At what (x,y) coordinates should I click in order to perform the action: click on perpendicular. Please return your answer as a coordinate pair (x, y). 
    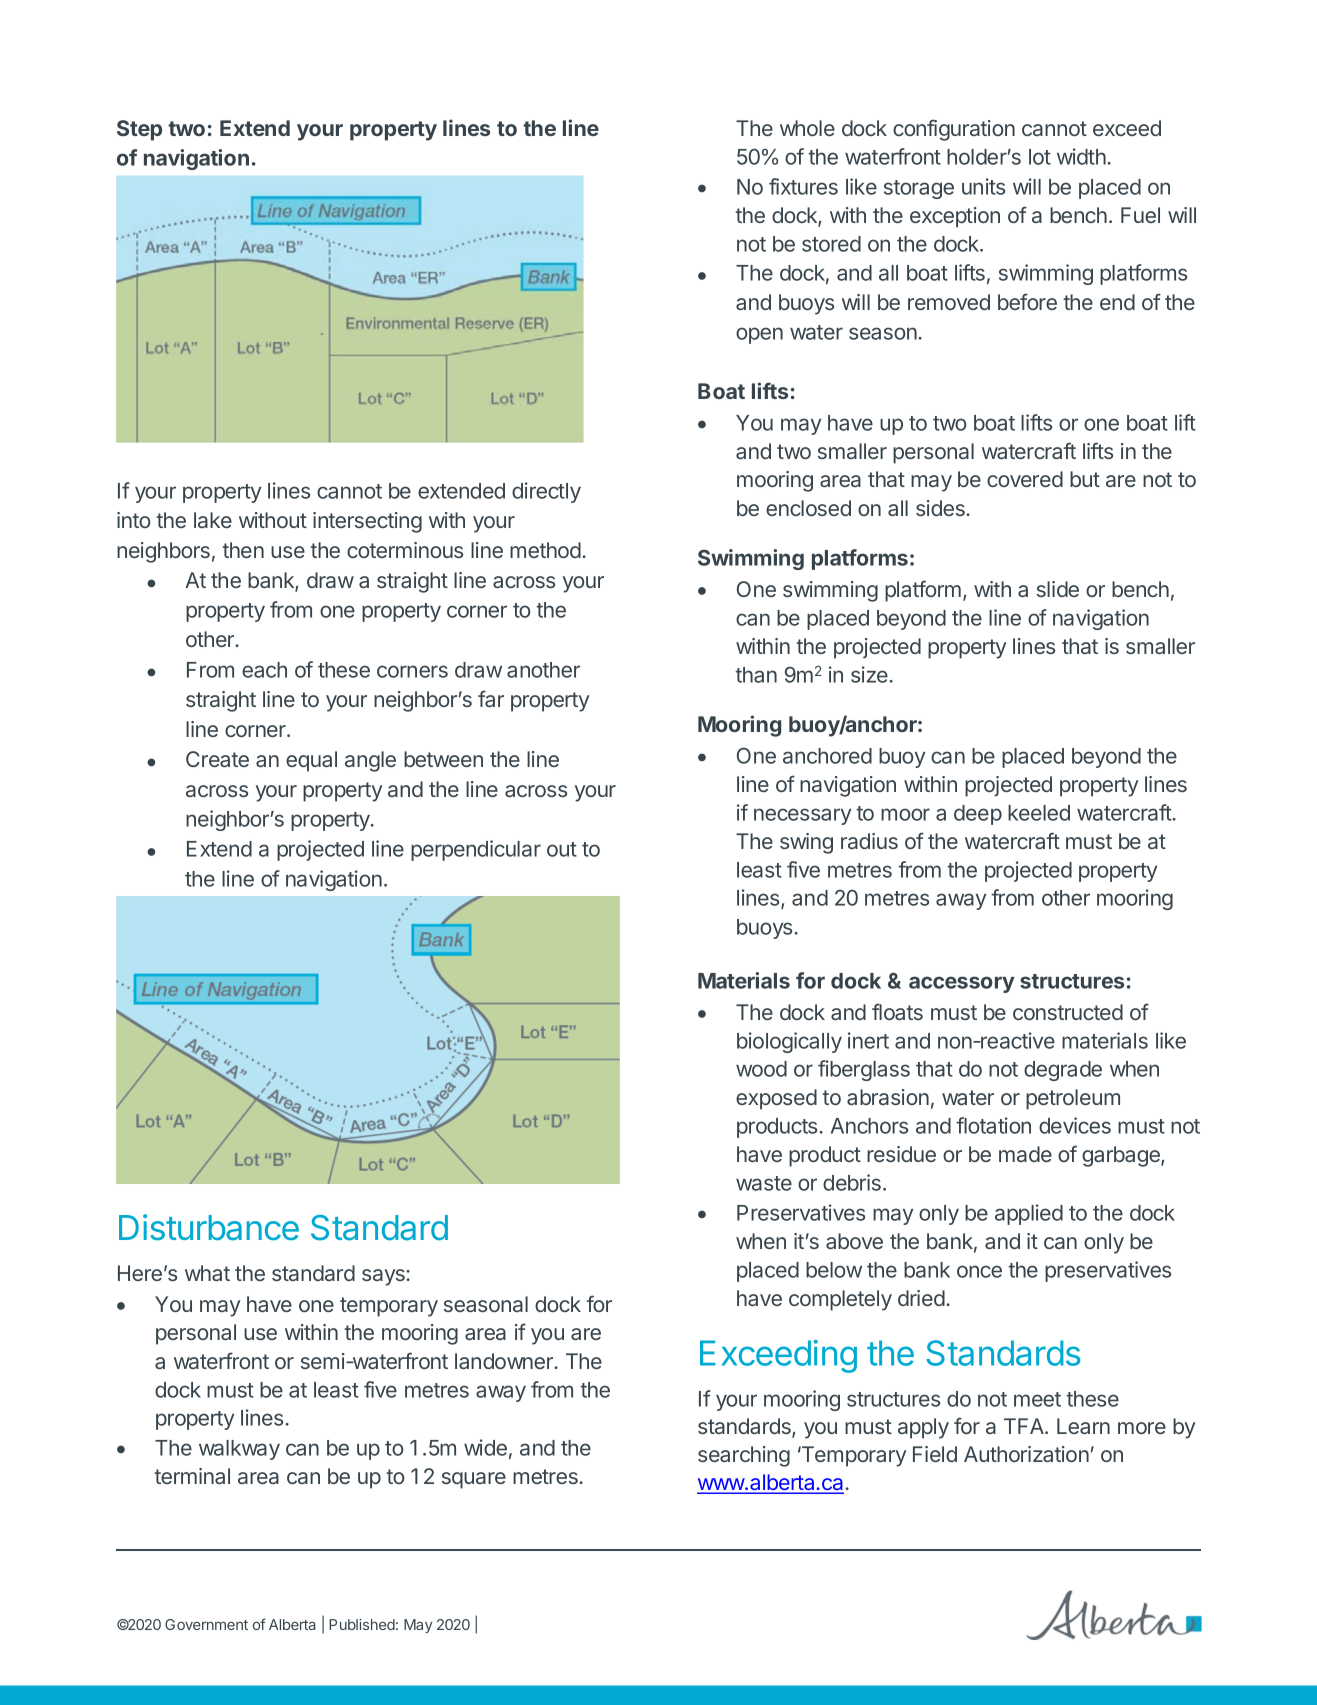
    Looking at the image, I should click on (476, 850).
